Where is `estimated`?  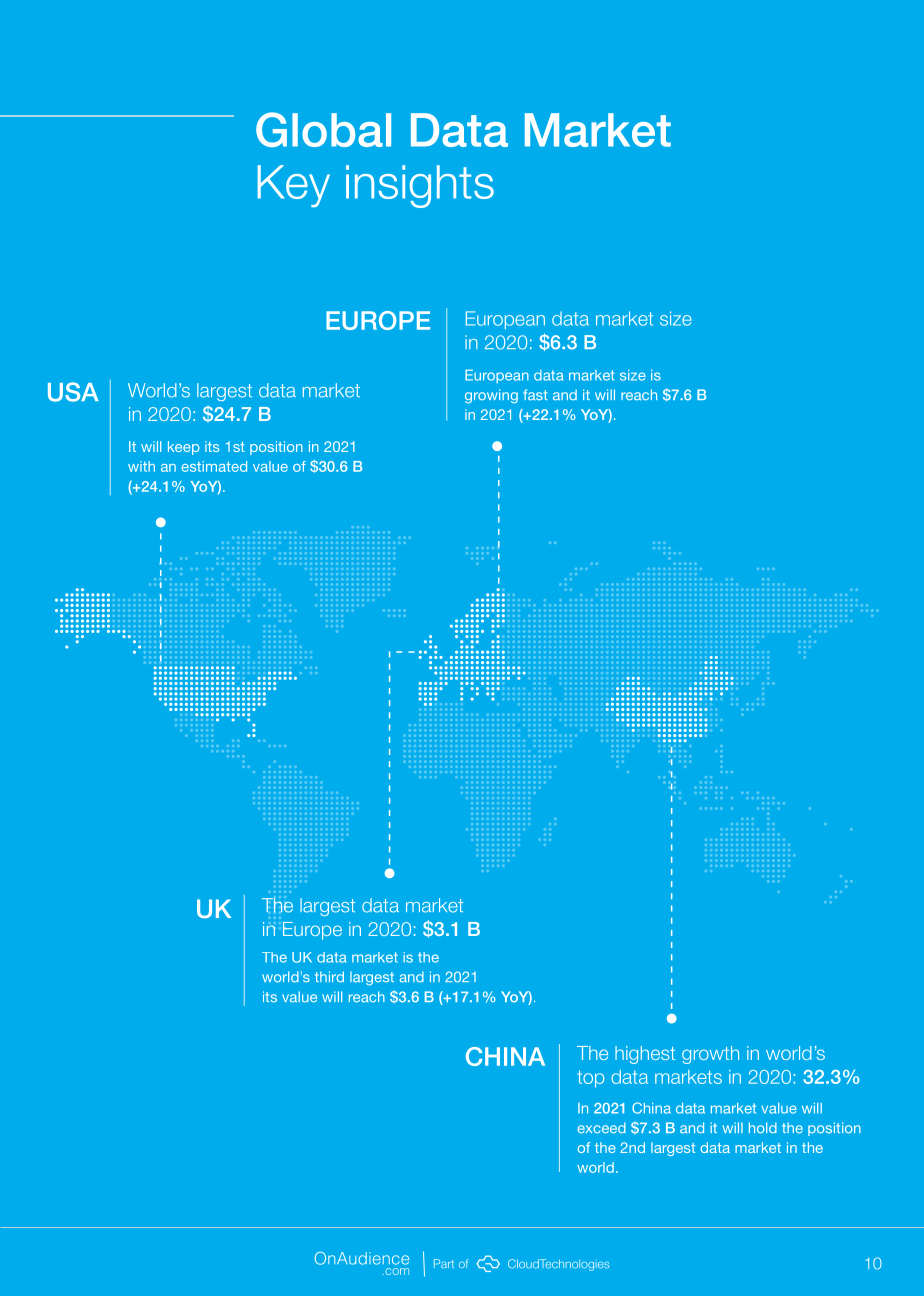 estimated is located at coordinates (214, 466).
